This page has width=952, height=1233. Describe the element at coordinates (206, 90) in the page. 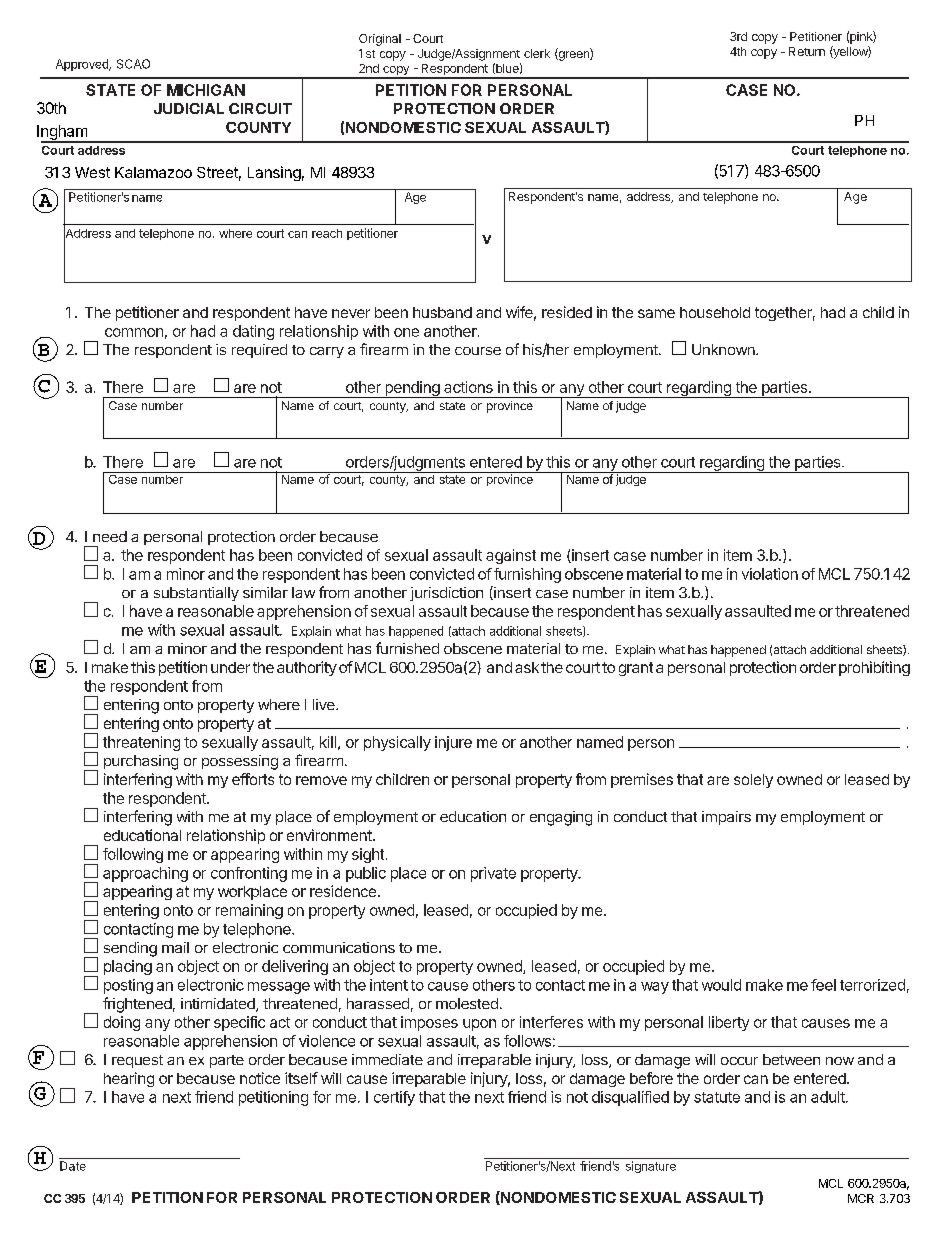

I see `MICHIGAN` at that location.
